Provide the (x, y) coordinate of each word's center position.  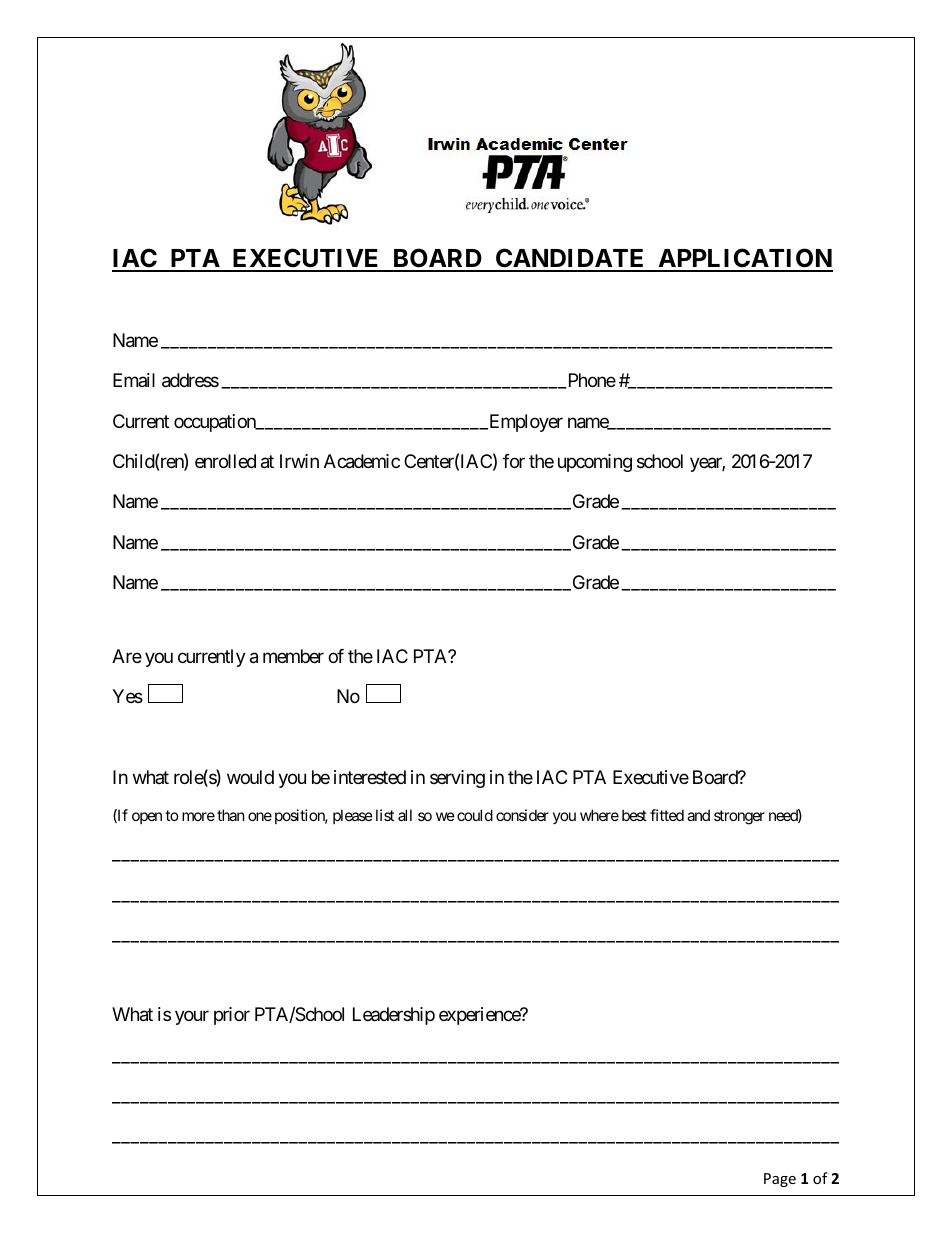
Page (780, 1180)
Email (134, 380)
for (514, 461)
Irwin (299, 461)
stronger (739, 817)
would (250, 777)
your (192, 1018)
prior (232, 1016)
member (293, 656)
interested (370, 777)
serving (457, 779)
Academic (362, 461)
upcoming (595, 463)
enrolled (225, 461)
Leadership (394, 1016)
